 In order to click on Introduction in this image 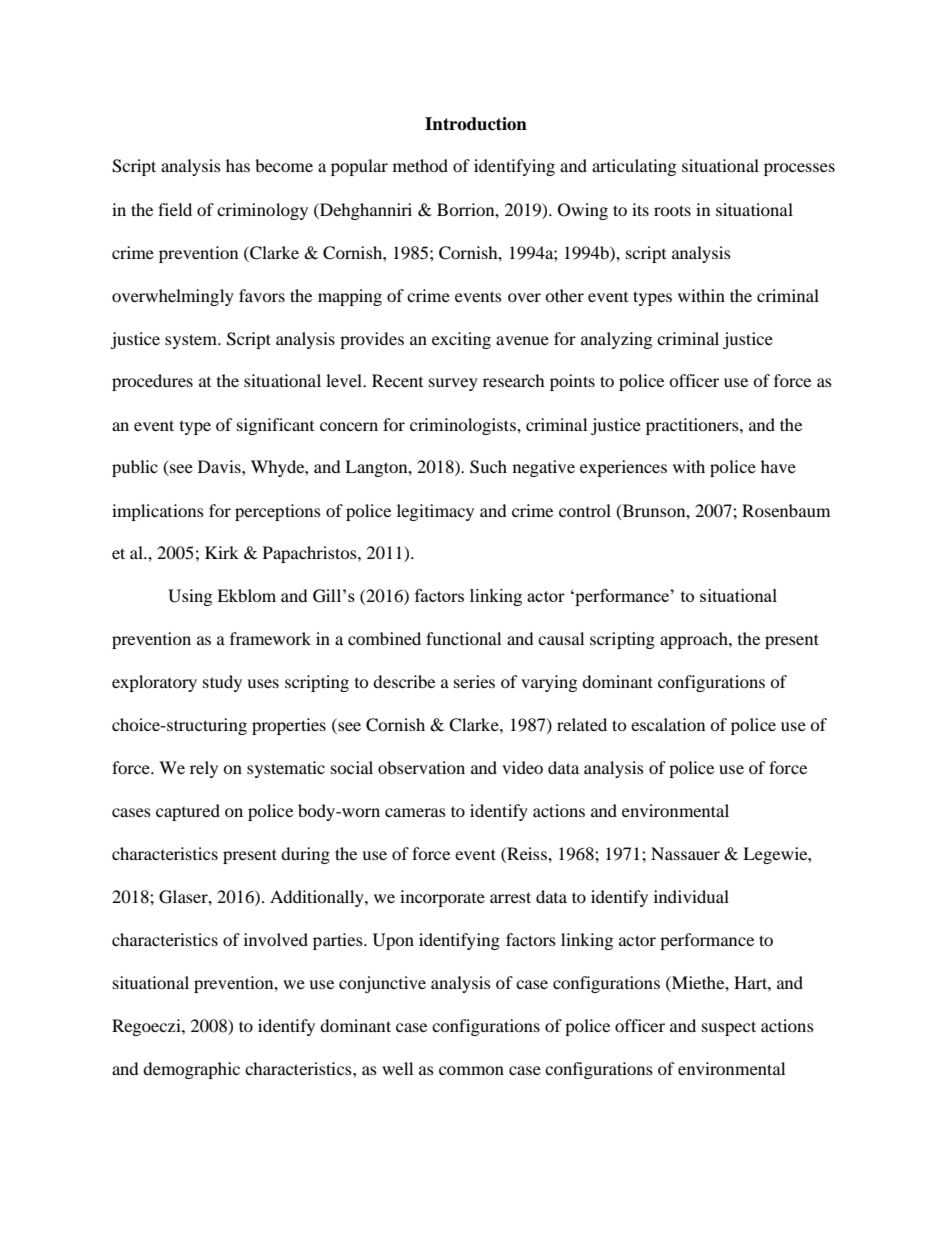, I will do `click(476, 124)`.
